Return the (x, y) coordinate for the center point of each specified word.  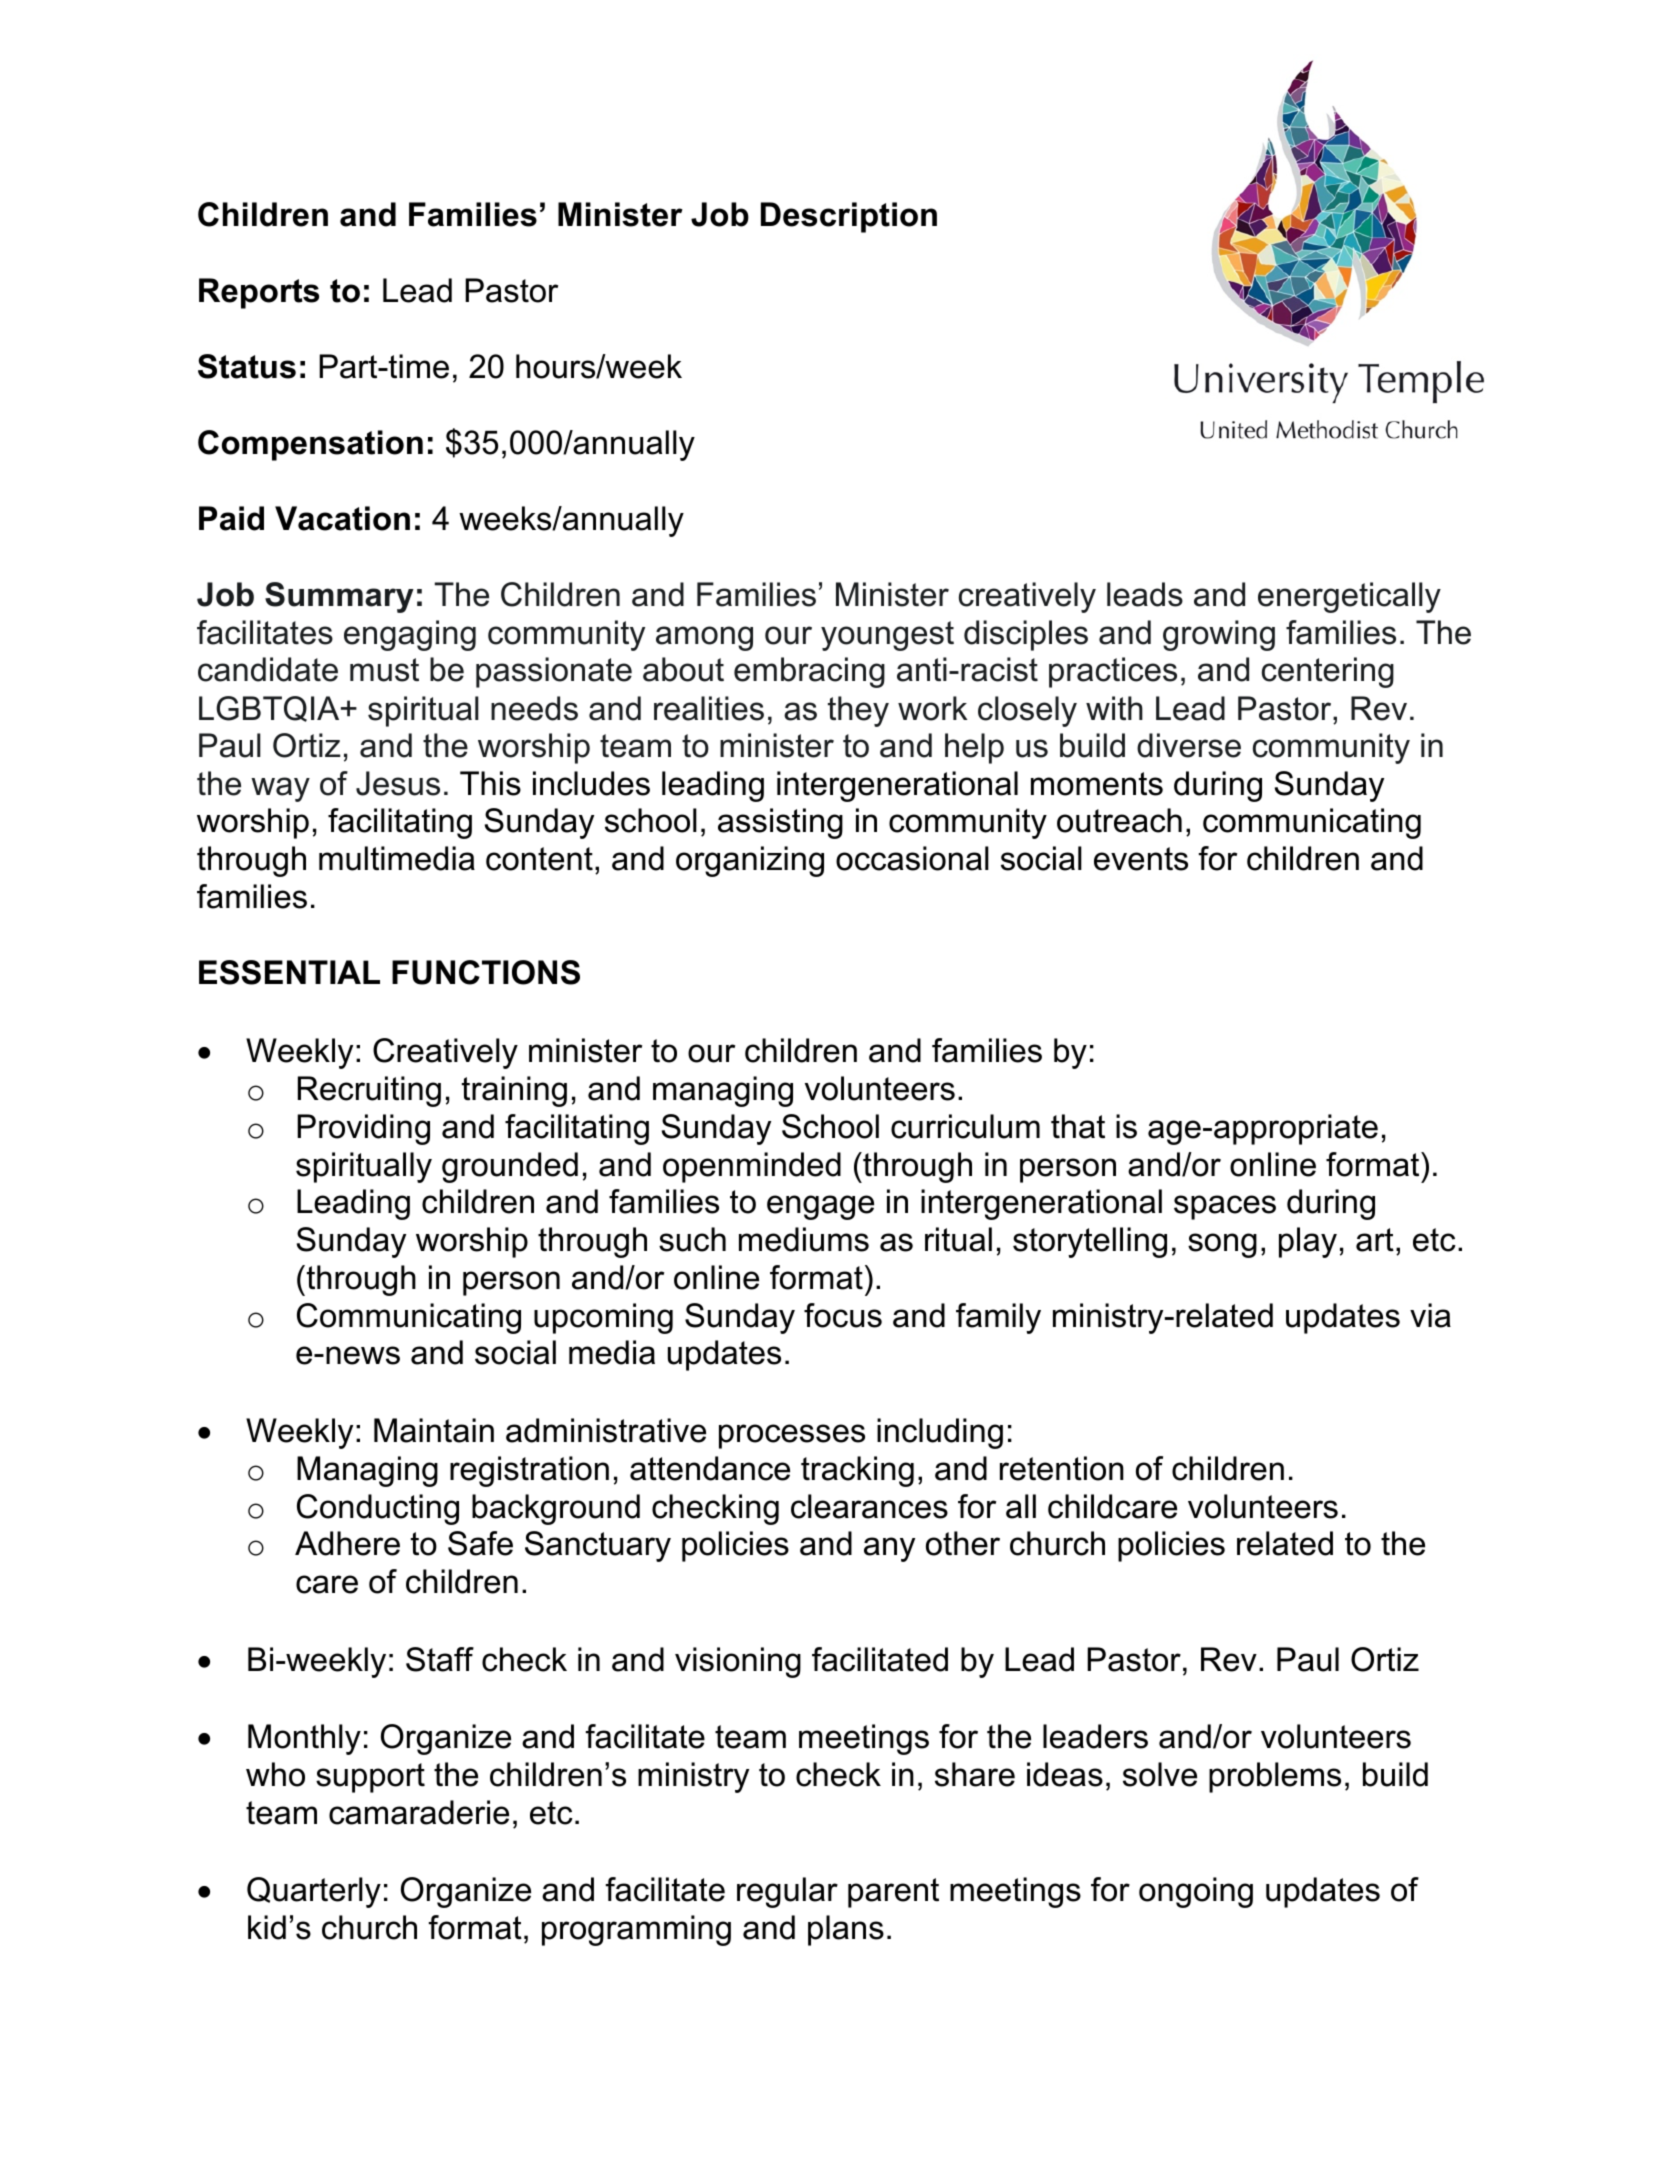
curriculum (965, 1126)
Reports (259, 293)
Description (849, 217)
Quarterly (314, 1892)
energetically (1349, 597)
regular (787, 1892)
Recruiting (369, 1091)
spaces (1225, 1207)
